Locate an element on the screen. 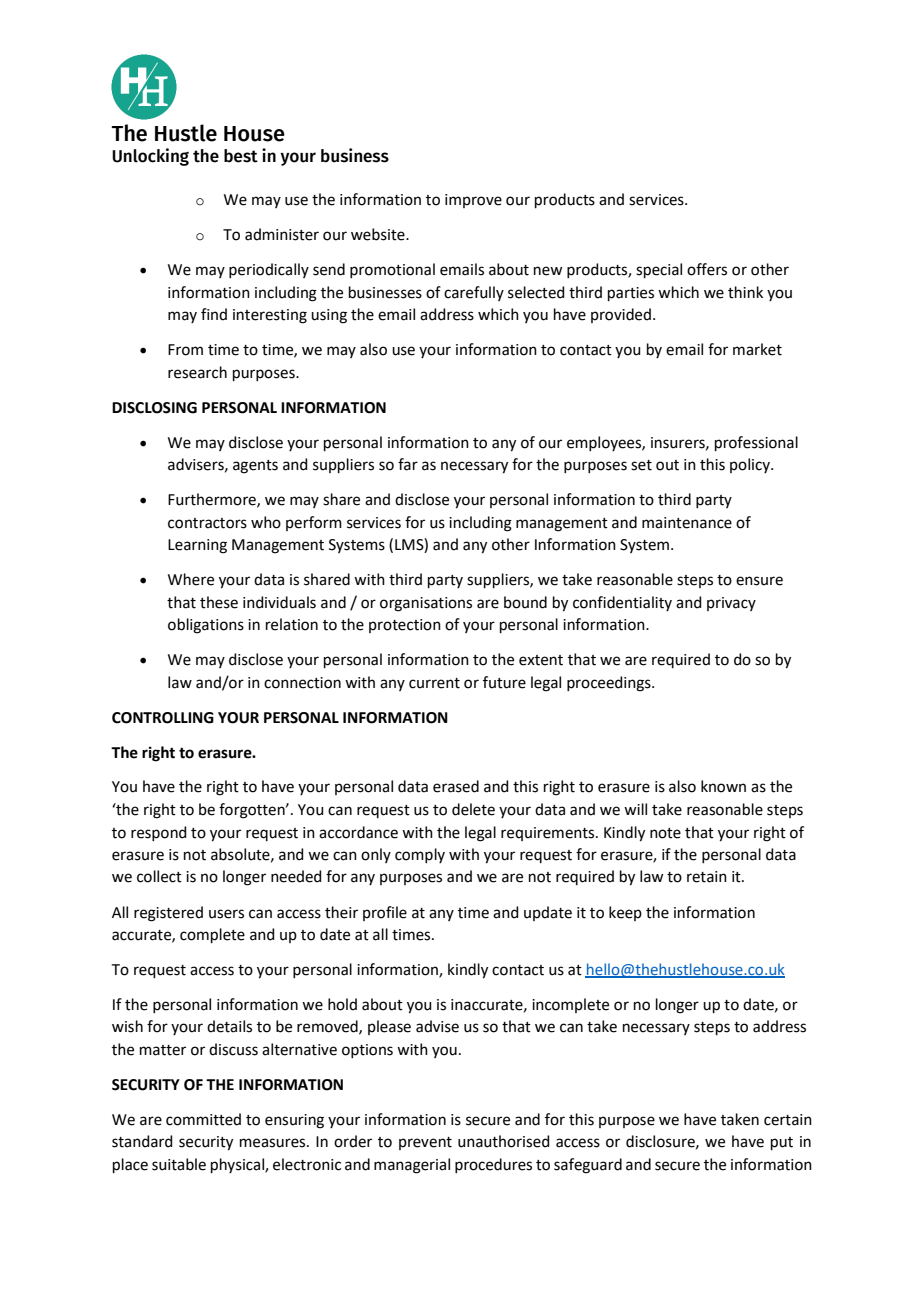 This screenshot has width=924, height=1308. best is located at coordinates (241, 156).
